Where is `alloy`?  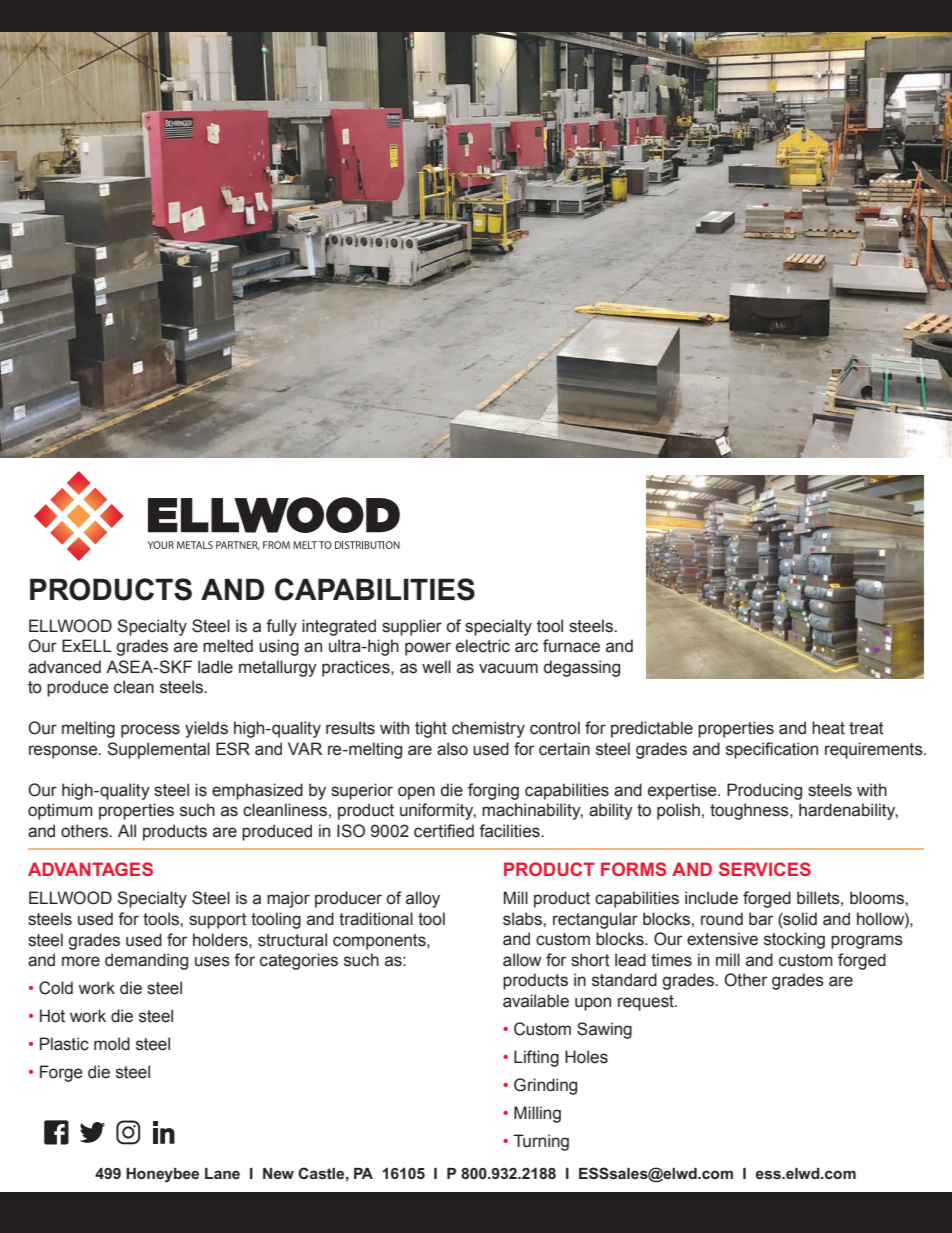
alloy is located at coordinates (423, 899).
